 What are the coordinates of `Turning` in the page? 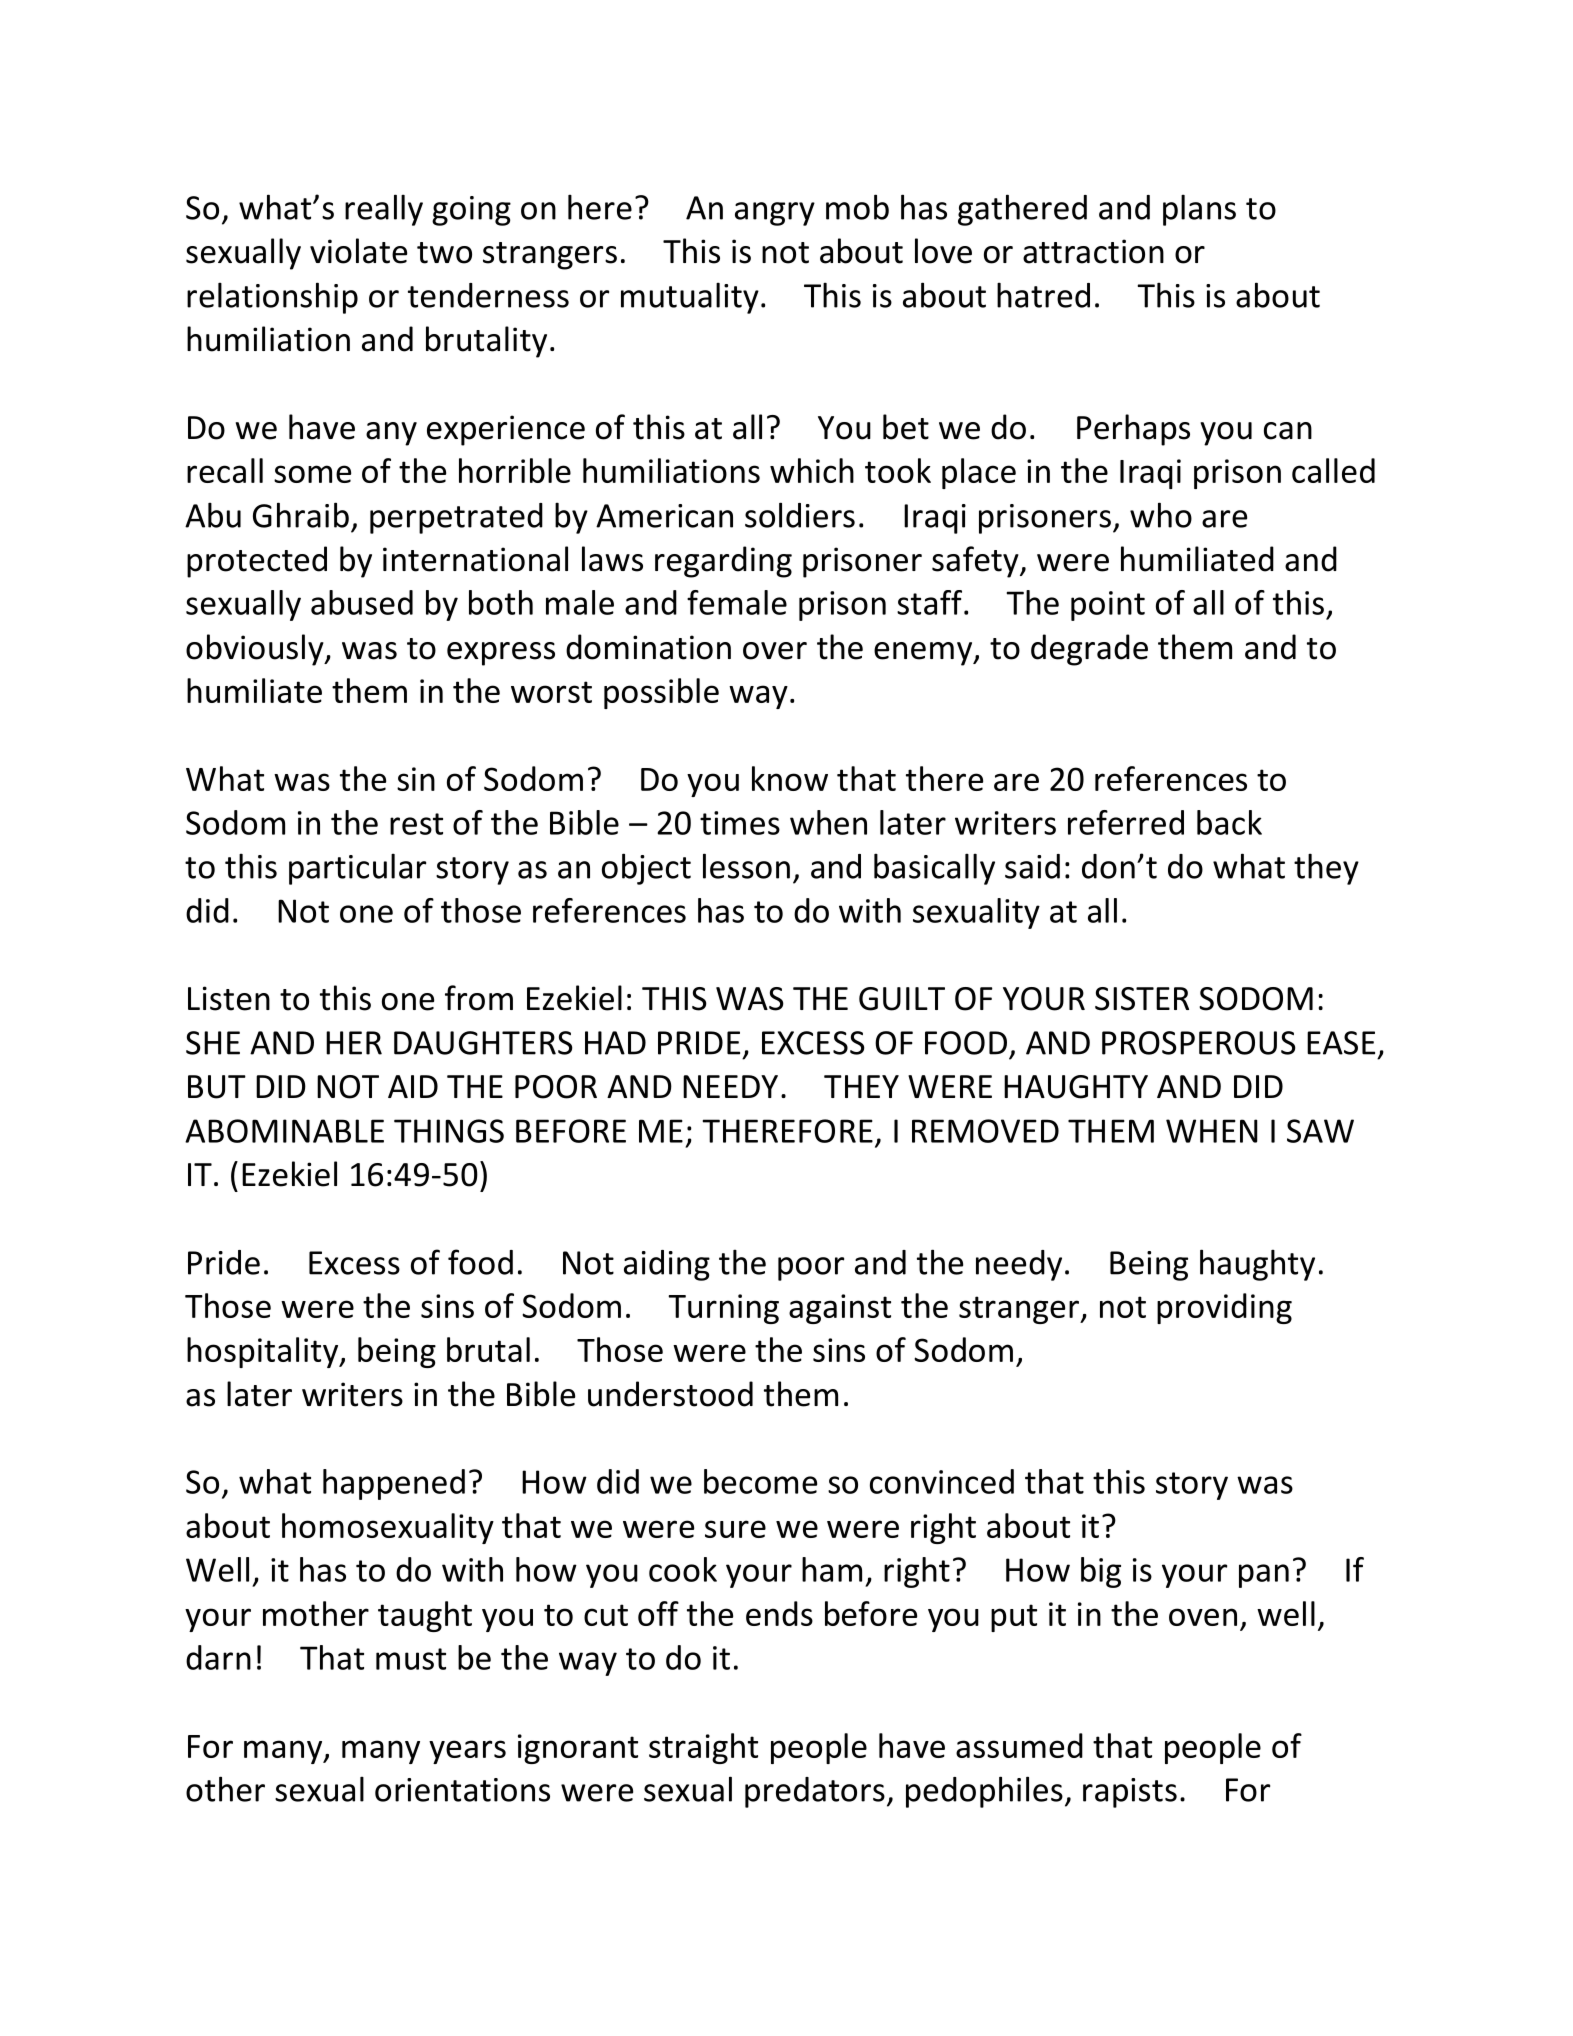 It's located at (723, 1309).
